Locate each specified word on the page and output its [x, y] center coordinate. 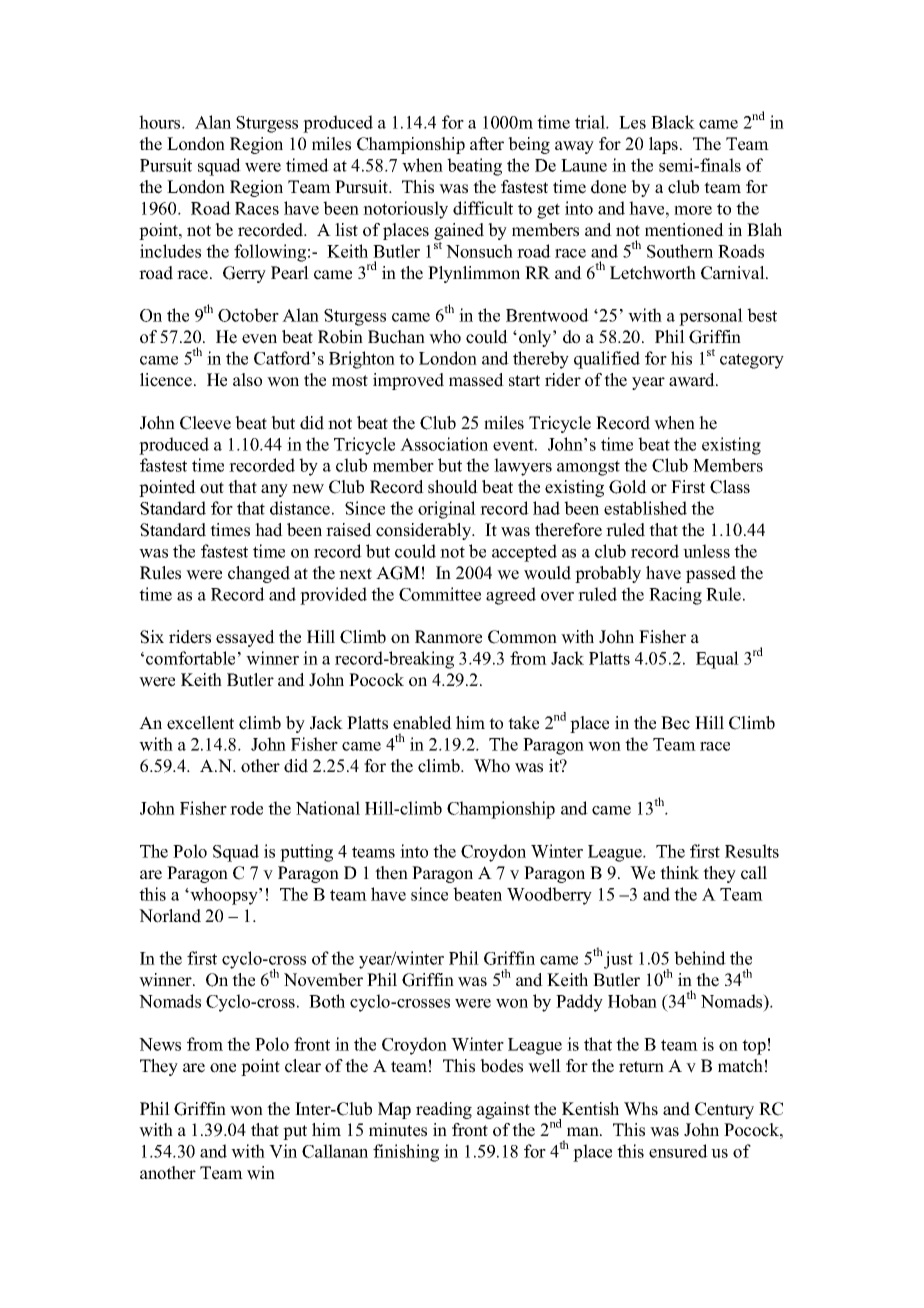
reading [444, 1110]
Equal [717, 660]
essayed [245, 638]
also [247, 380]
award [693, 380]
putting [306, 853]
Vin [283, 1151]
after [487, 144]
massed [476, 380]
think [679, 872]
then [391, 873]
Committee [440, 594]
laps [663, 145]
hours [161, 122]
